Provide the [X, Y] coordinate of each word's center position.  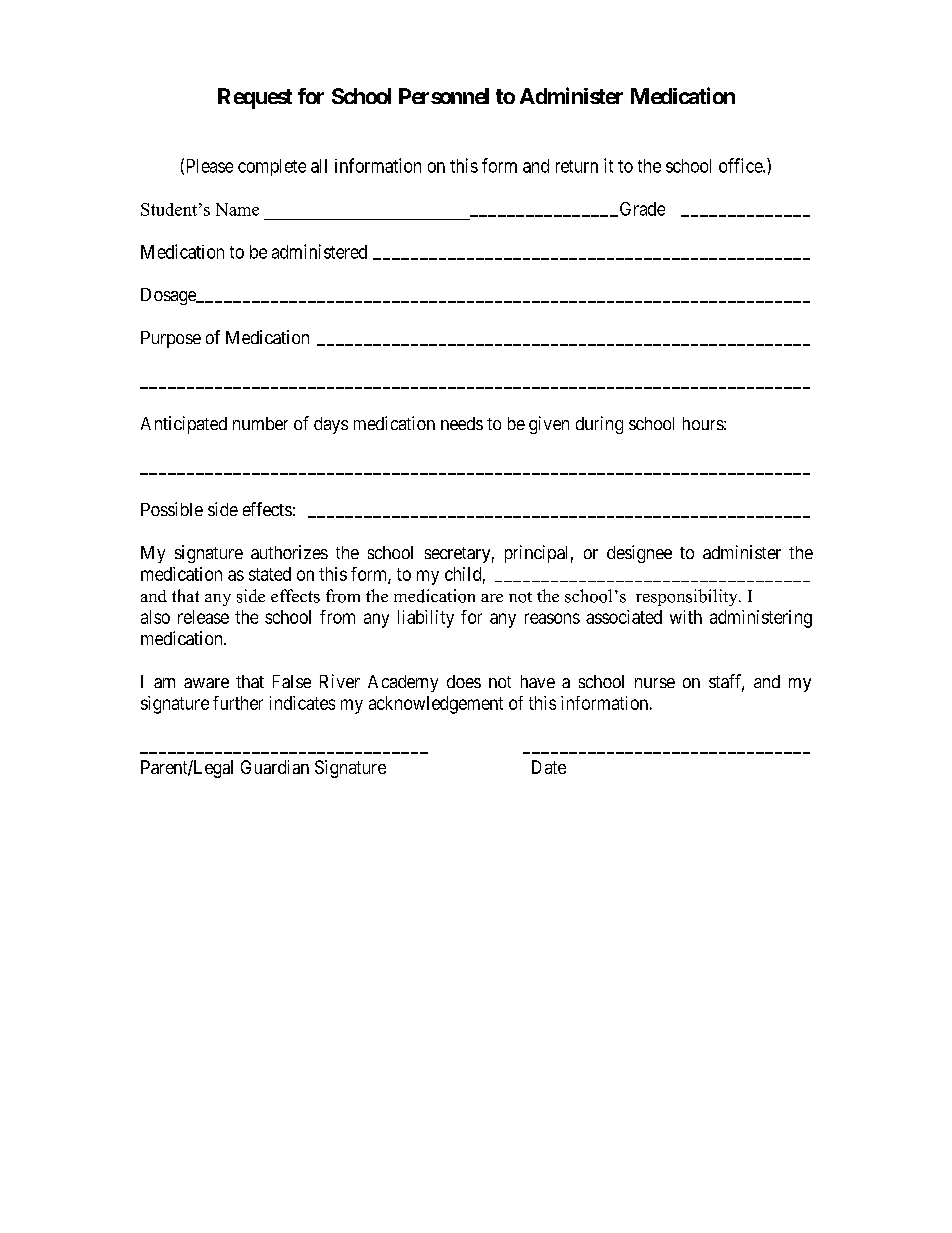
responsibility [688, 597]
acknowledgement [436, 705]
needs [462, 423]
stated [270, 574]
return [577, 166]
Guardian [275, 767]
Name [237, 209]
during [599, 425]
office [741, 165]
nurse [655, 683]
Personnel [444, 96]
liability [426, 619]
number [260, 423]
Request [255, 98]
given [549, 425]
